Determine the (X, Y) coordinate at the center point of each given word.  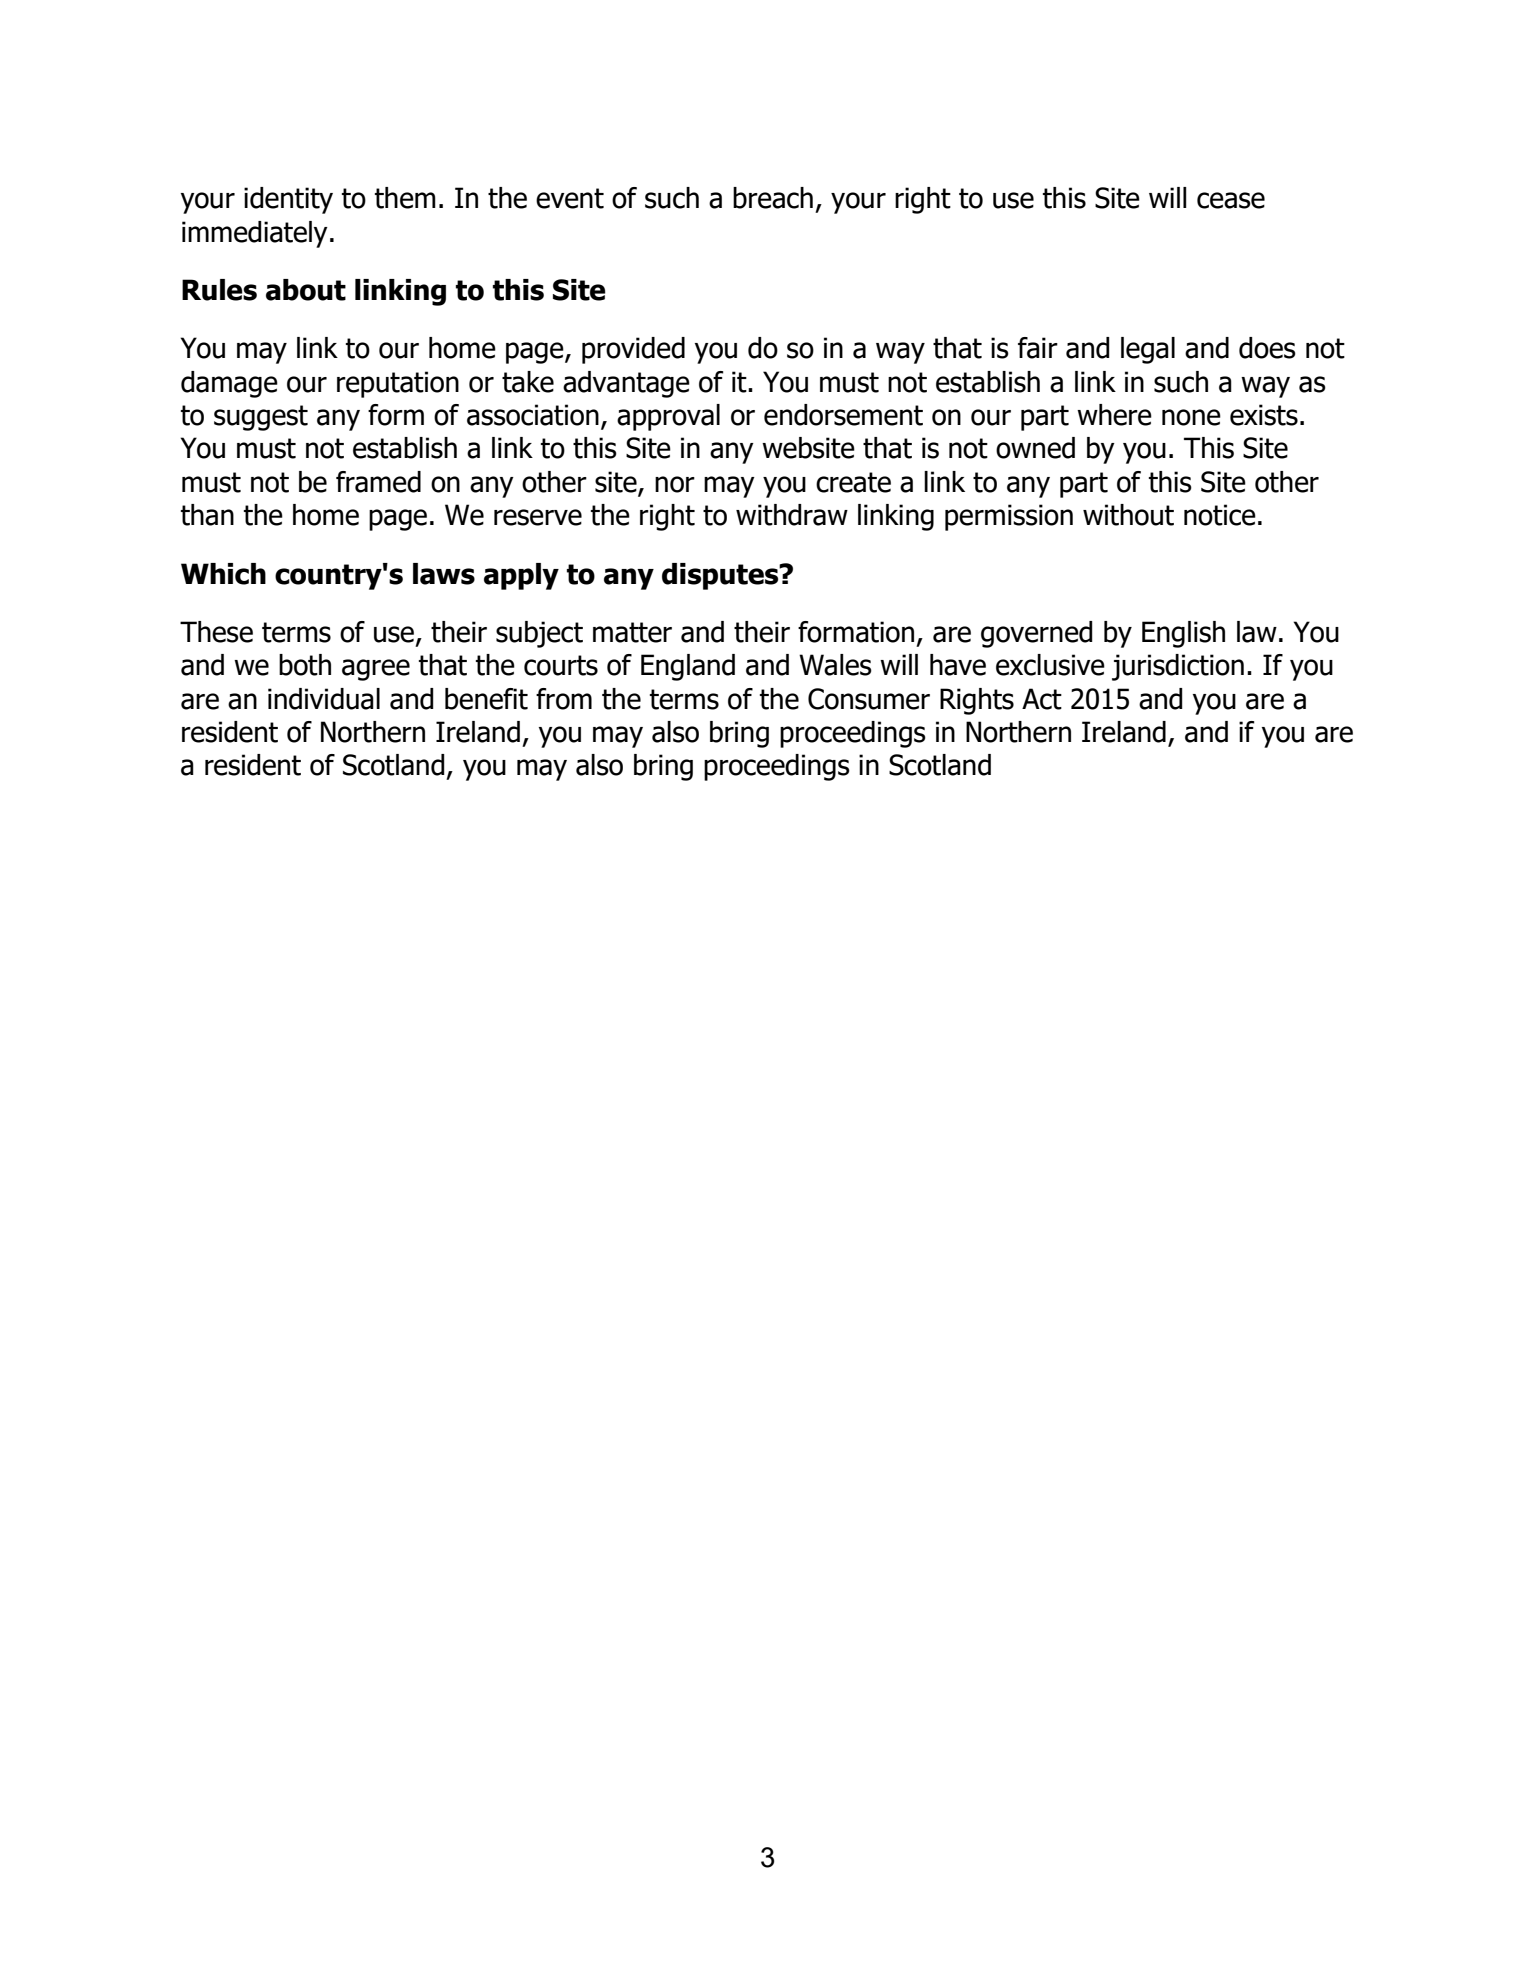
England (688, 667)
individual (324, 699)
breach (773, 198)
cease (1231, 200)
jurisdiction (1178, 667)
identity (288, 200)
